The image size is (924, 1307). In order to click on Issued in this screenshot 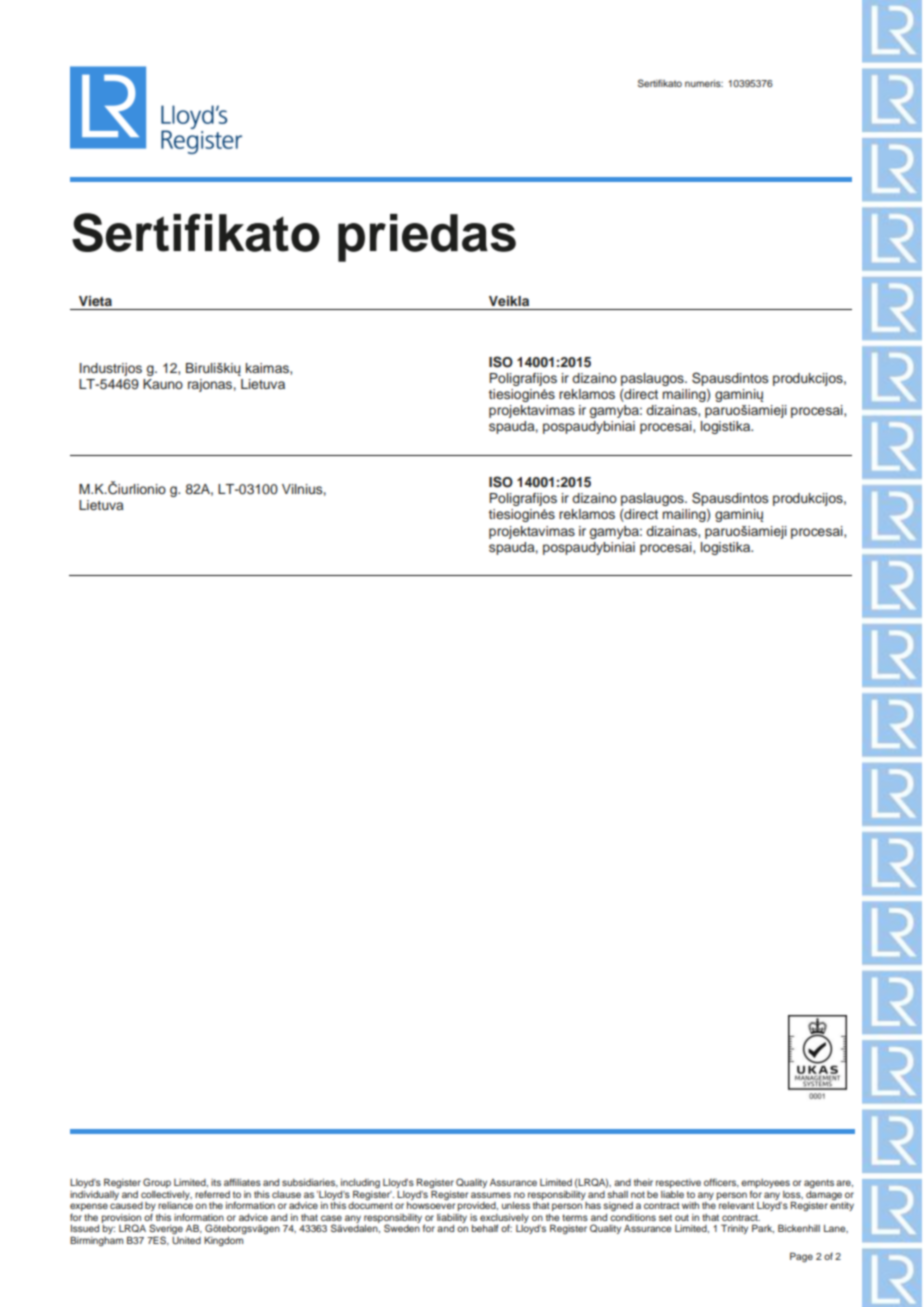, I will do `click(85, 1228)`.
